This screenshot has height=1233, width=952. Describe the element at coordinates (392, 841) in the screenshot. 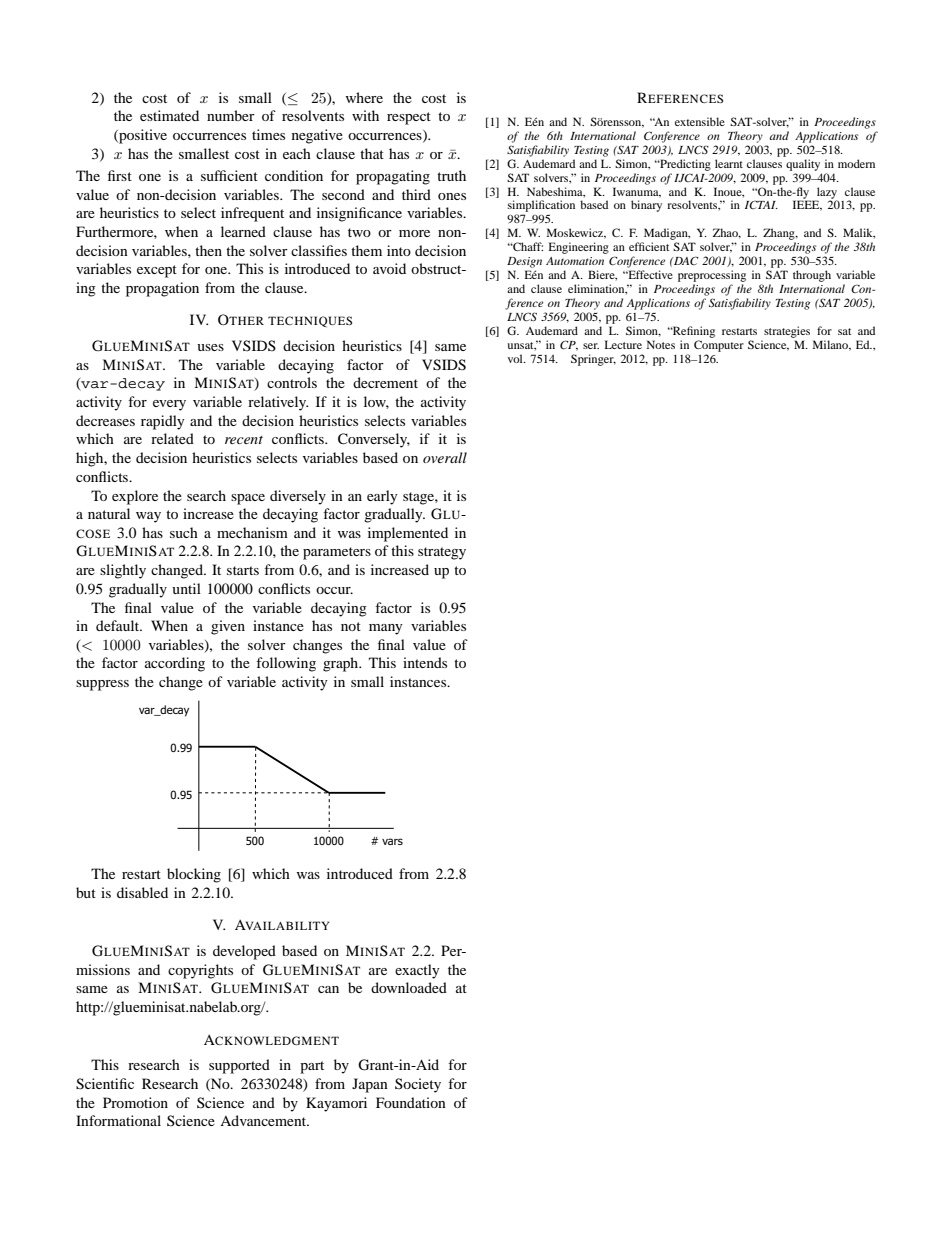

I see `vars` at that location.
